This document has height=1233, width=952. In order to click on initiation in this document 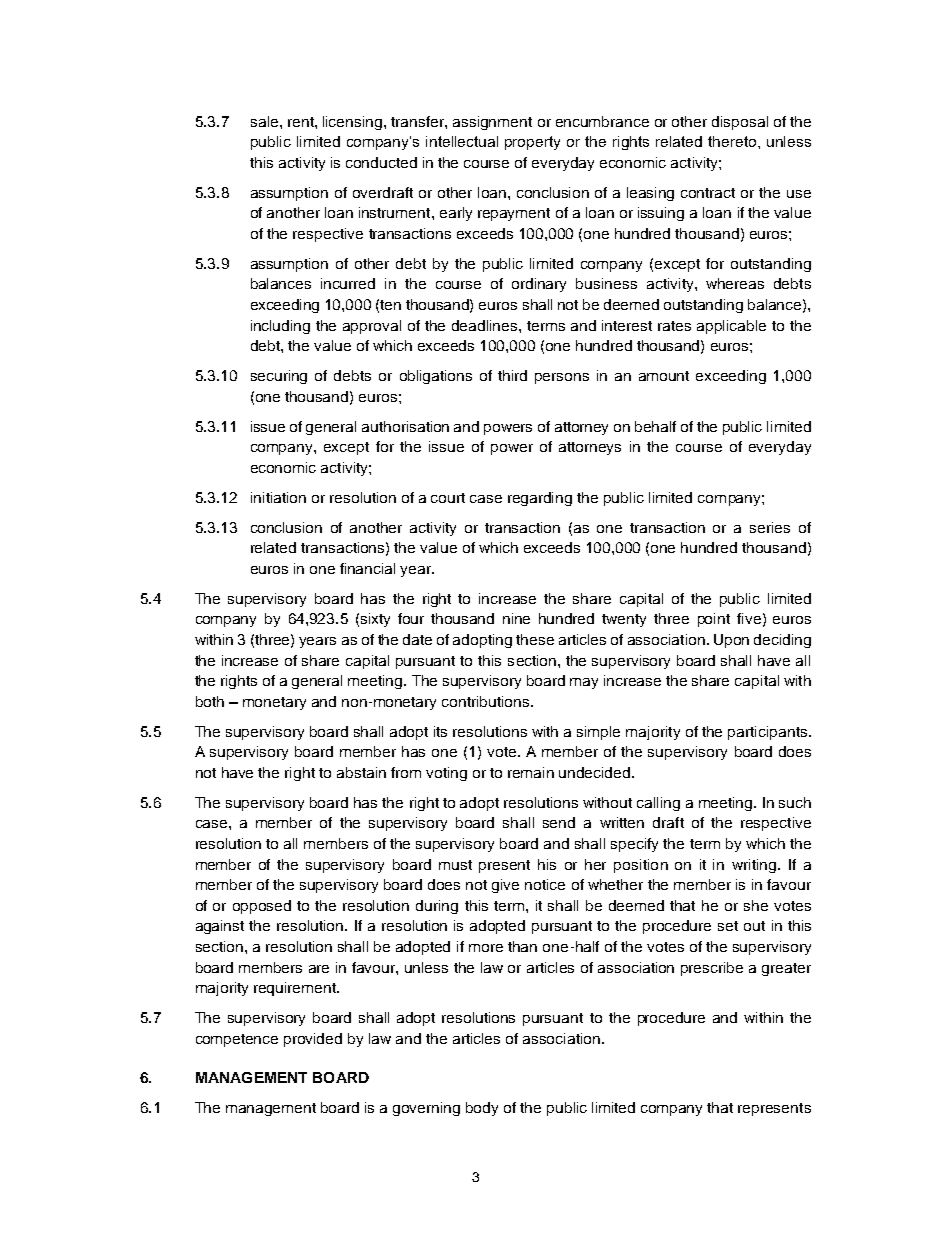, I will do `click(278, 497)`.
